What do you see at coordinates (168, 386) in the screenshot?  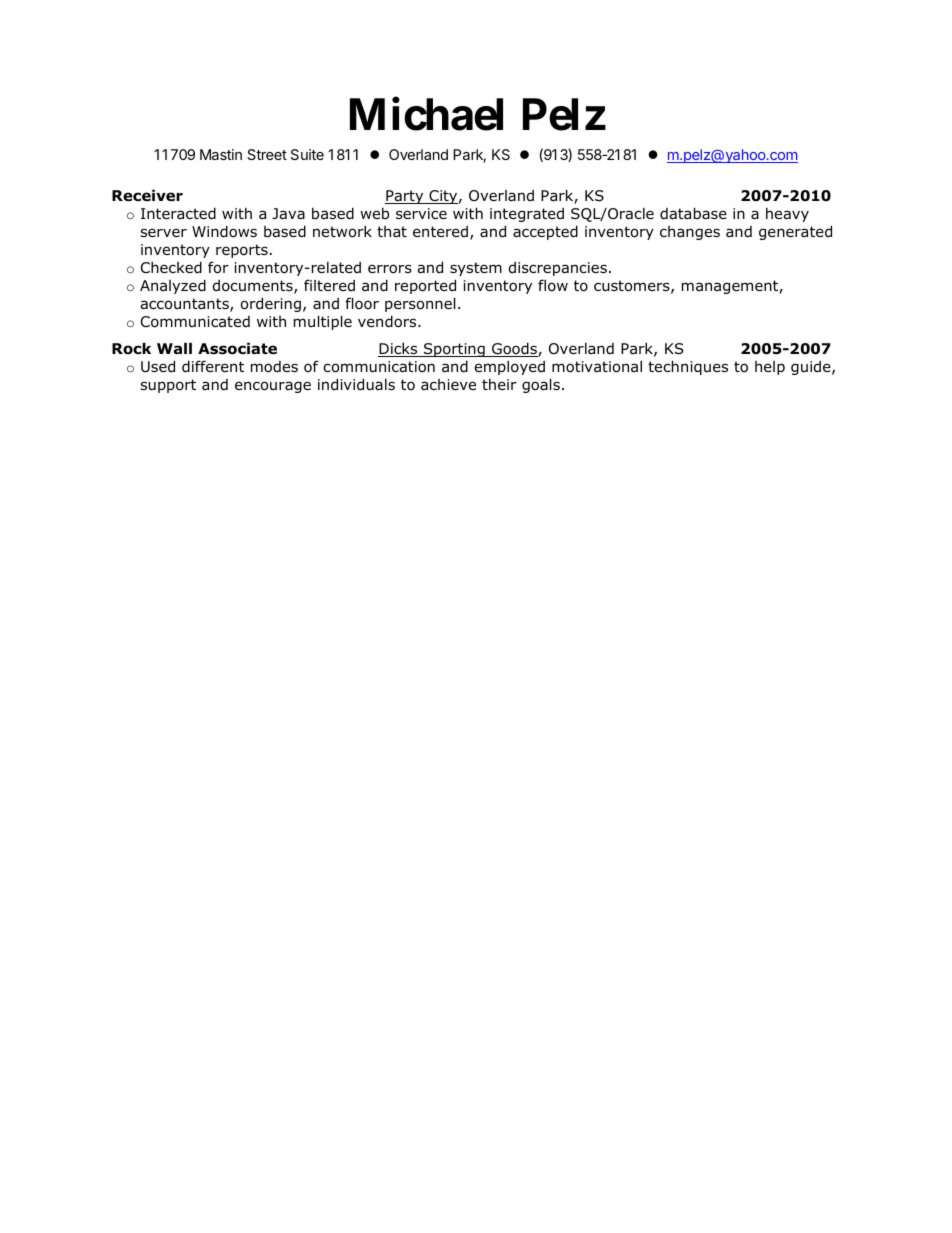 I see `support` at bounding box center [168, 386].
